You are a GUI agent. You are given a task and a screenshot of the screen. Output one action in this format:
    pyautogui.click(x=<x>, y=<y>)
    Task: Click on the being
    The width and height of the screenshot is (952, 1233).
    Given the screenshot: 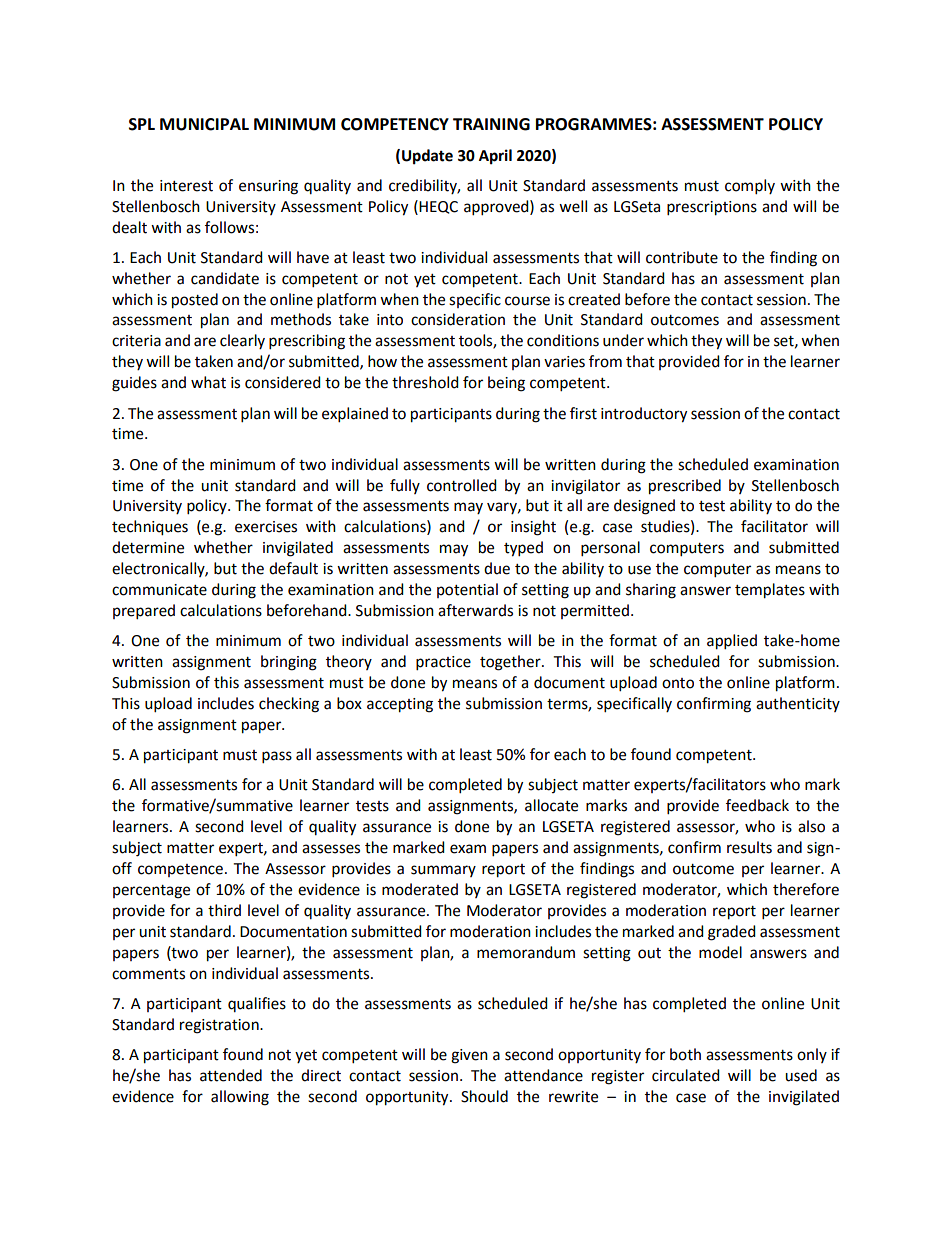 What is the action you would take?
    pyautogui.click(x=506, y=384)
